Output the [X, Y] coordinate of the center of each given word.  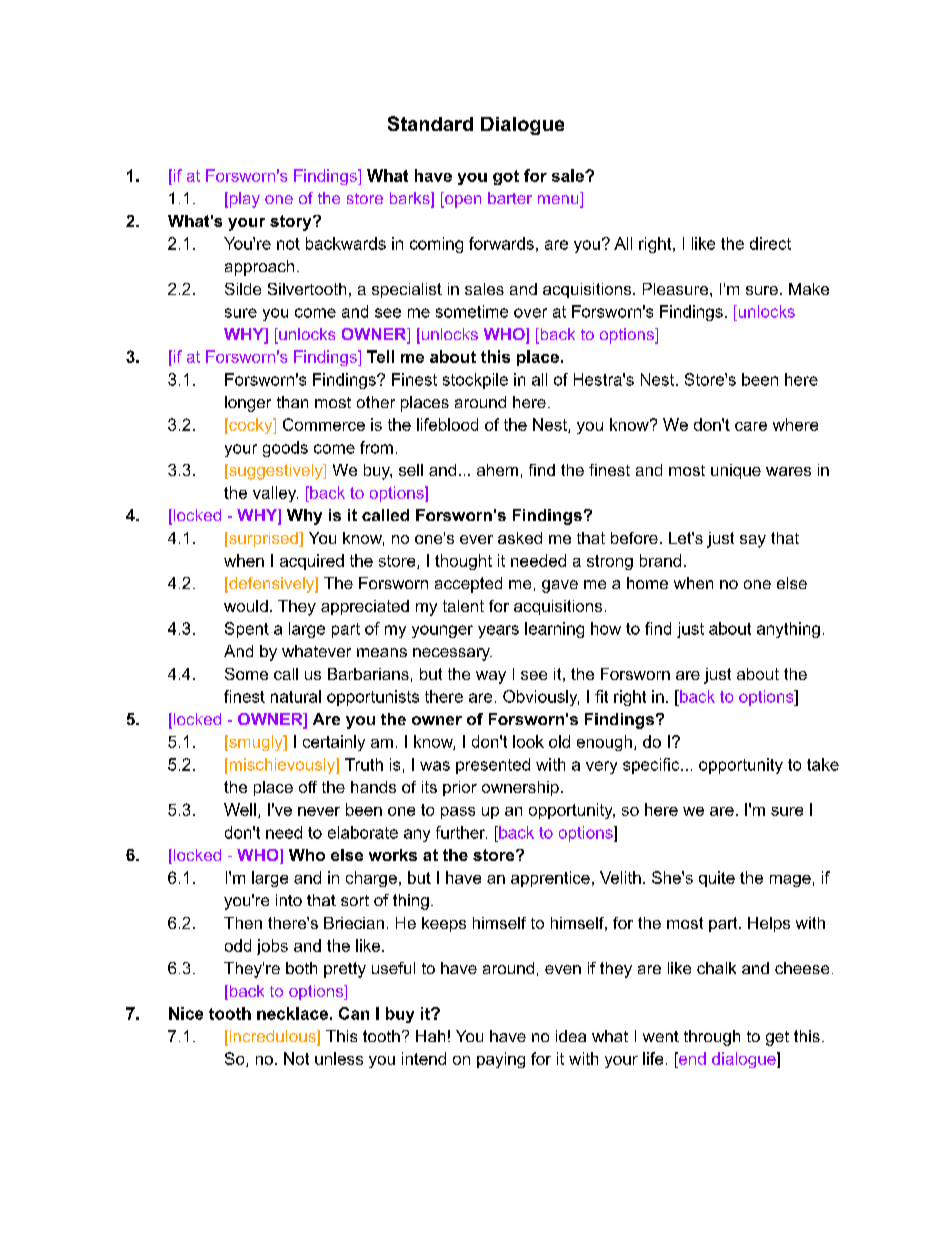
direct [770, 243]
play [243, 200]
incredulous [272, 1037]
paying [501, 1060]
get [777, 1038]
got [506, 177]
